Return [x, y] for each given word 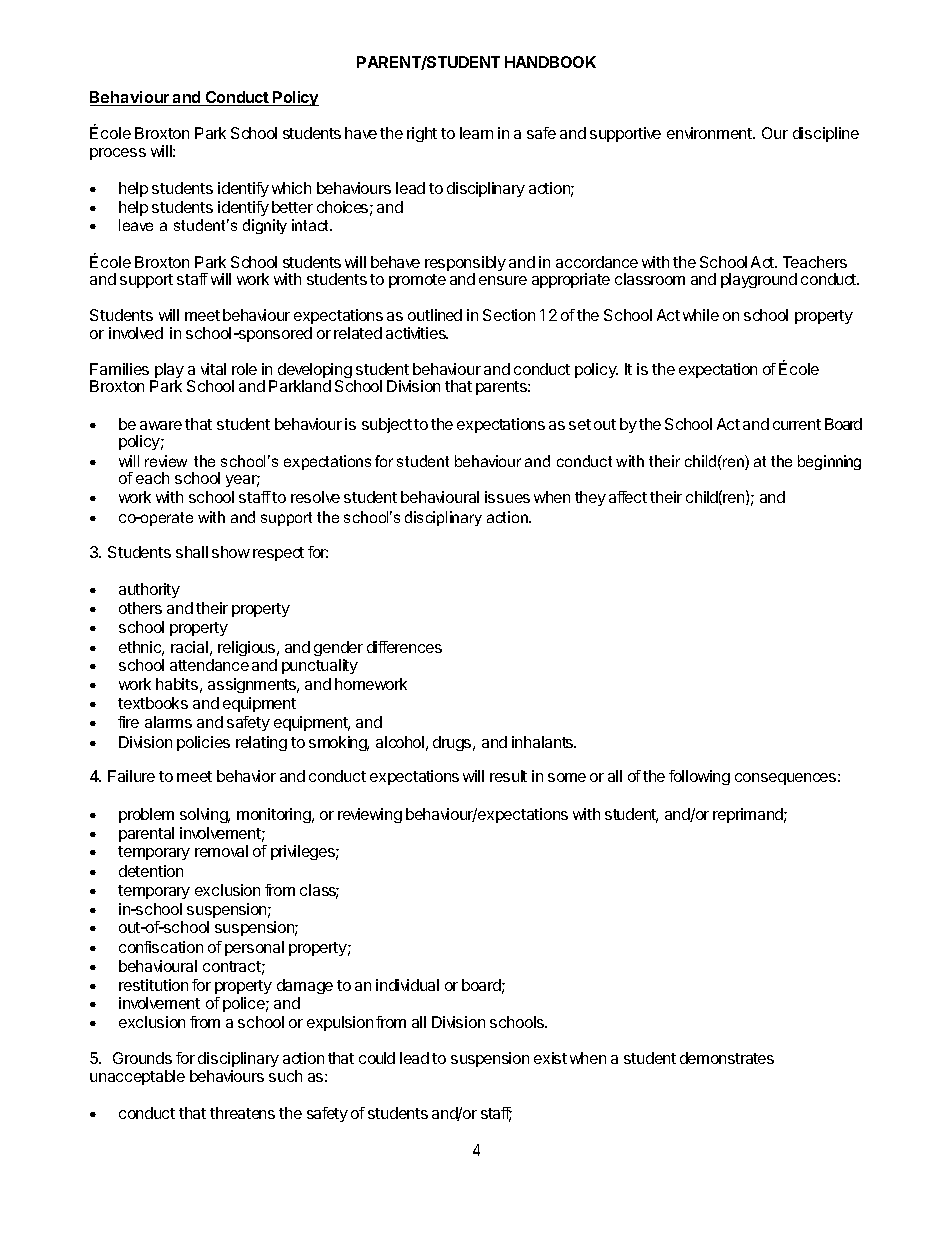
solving [205, 815]
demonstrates [727, 1058]
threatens [242, 1113]
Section [509, 315]
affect [628, 497]
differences [404, 647]
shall [192, 552]
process [118, 154]
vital [213, 369]
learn [476, 133]
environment [710, 133]
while [701, 315]
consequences [785, 779]
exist [550, 1058]
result [508, 776]
